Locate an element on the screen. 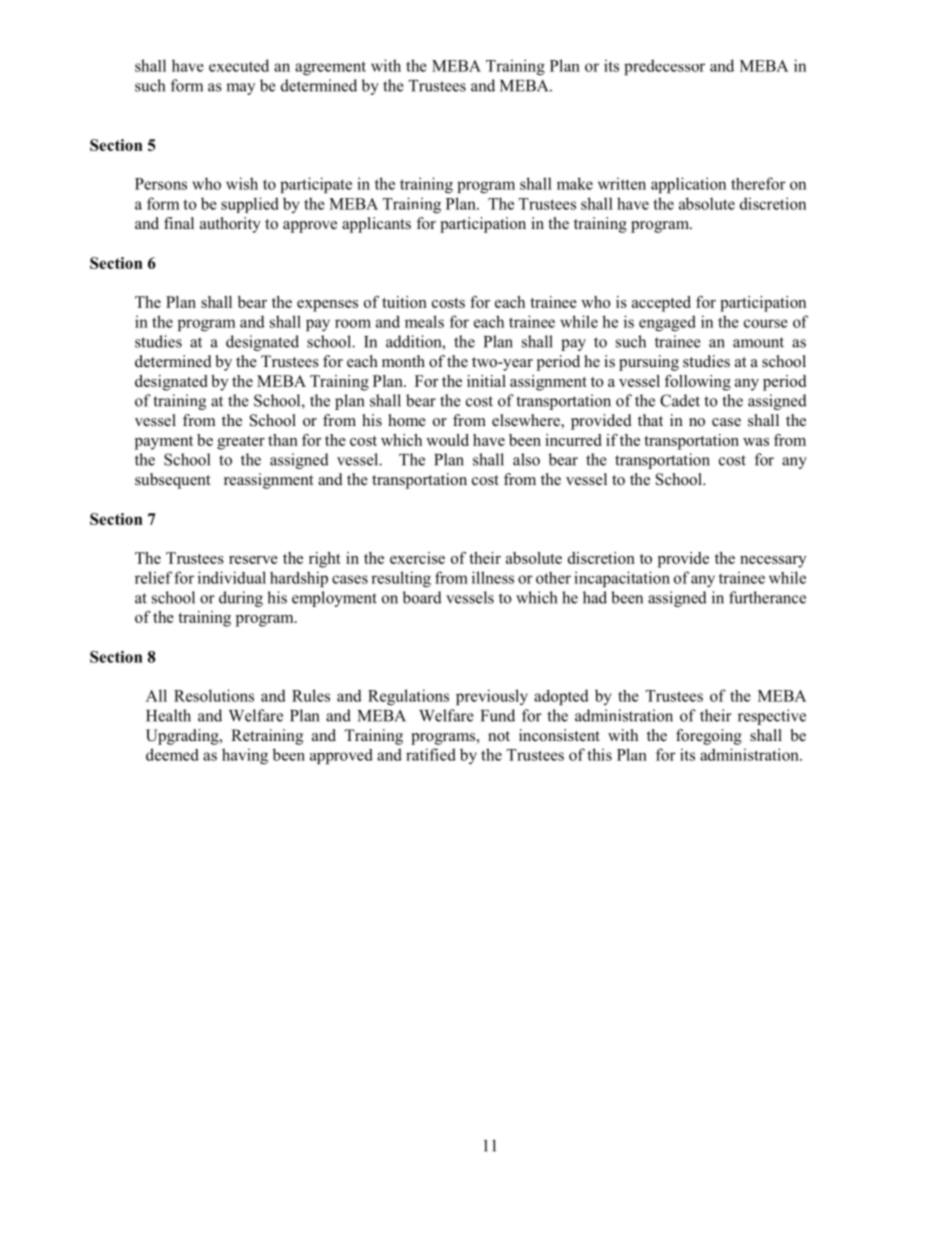 This screenshot has width=952, height=1233. expenses is located at coordinates (327, 306).
